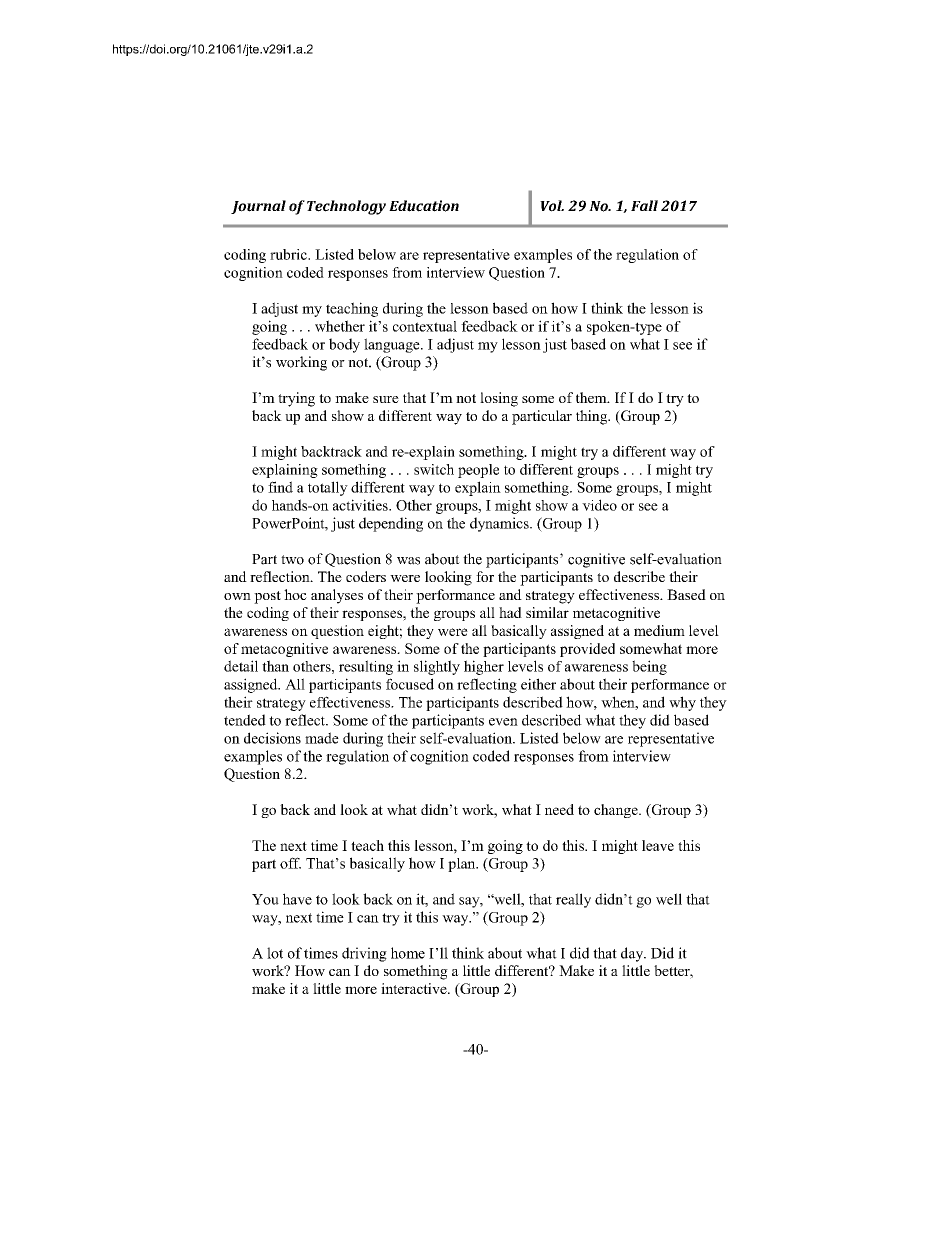  I want to click on slightly, so click(437, 667).
